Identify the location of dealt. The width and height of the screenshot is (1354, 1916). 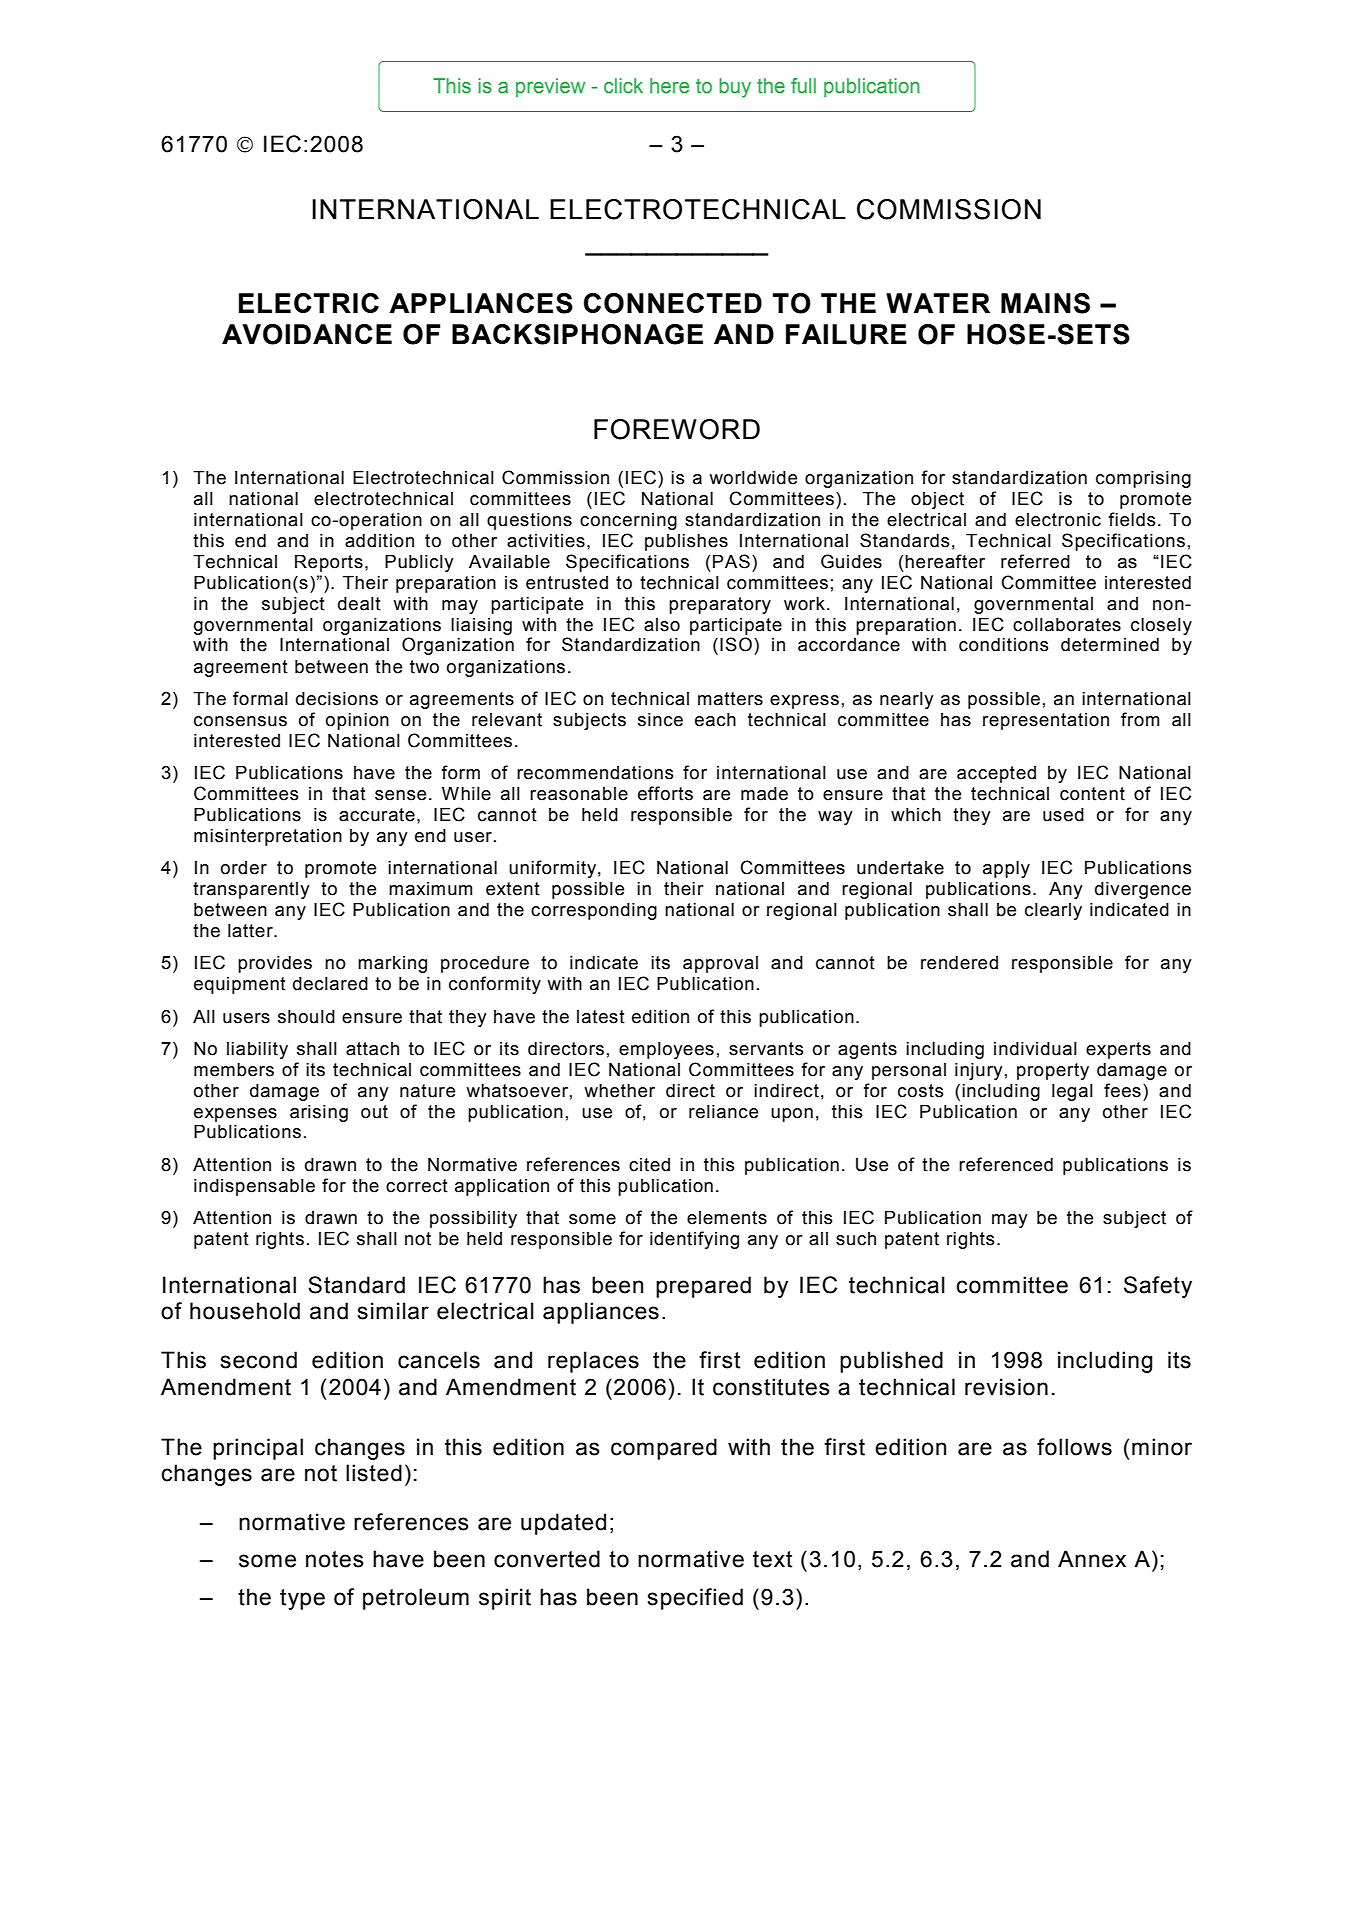
(359, 604).
